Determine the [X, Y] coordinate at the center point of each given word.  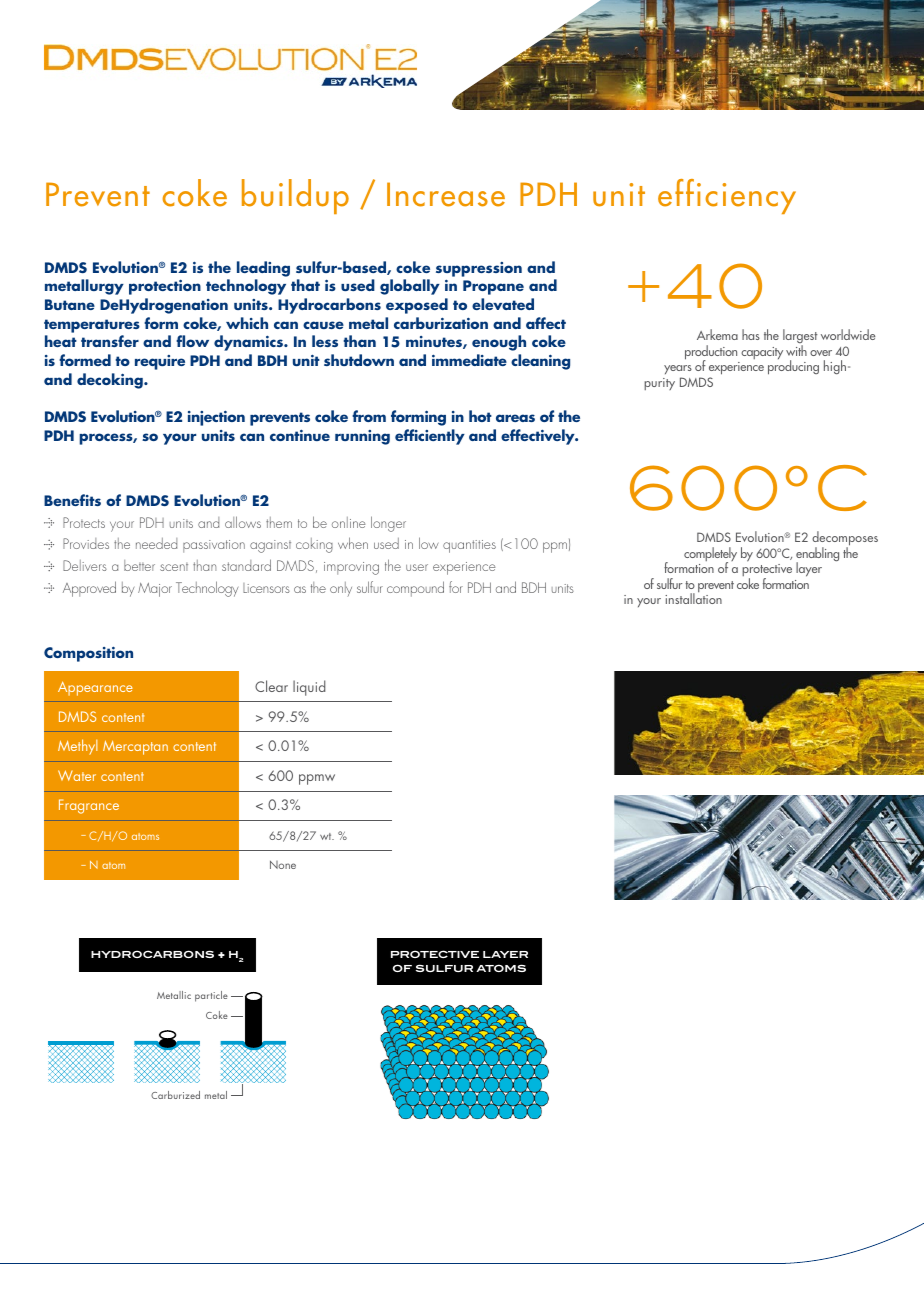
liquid [309, 688]
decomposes [845, 540]
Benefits [72, 500]
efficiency [727, 196]
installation [693, 598]
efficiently [430, 437]
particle [211, 996]
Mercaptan [135, 748]
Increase [446, 194]
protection [165, 287]
